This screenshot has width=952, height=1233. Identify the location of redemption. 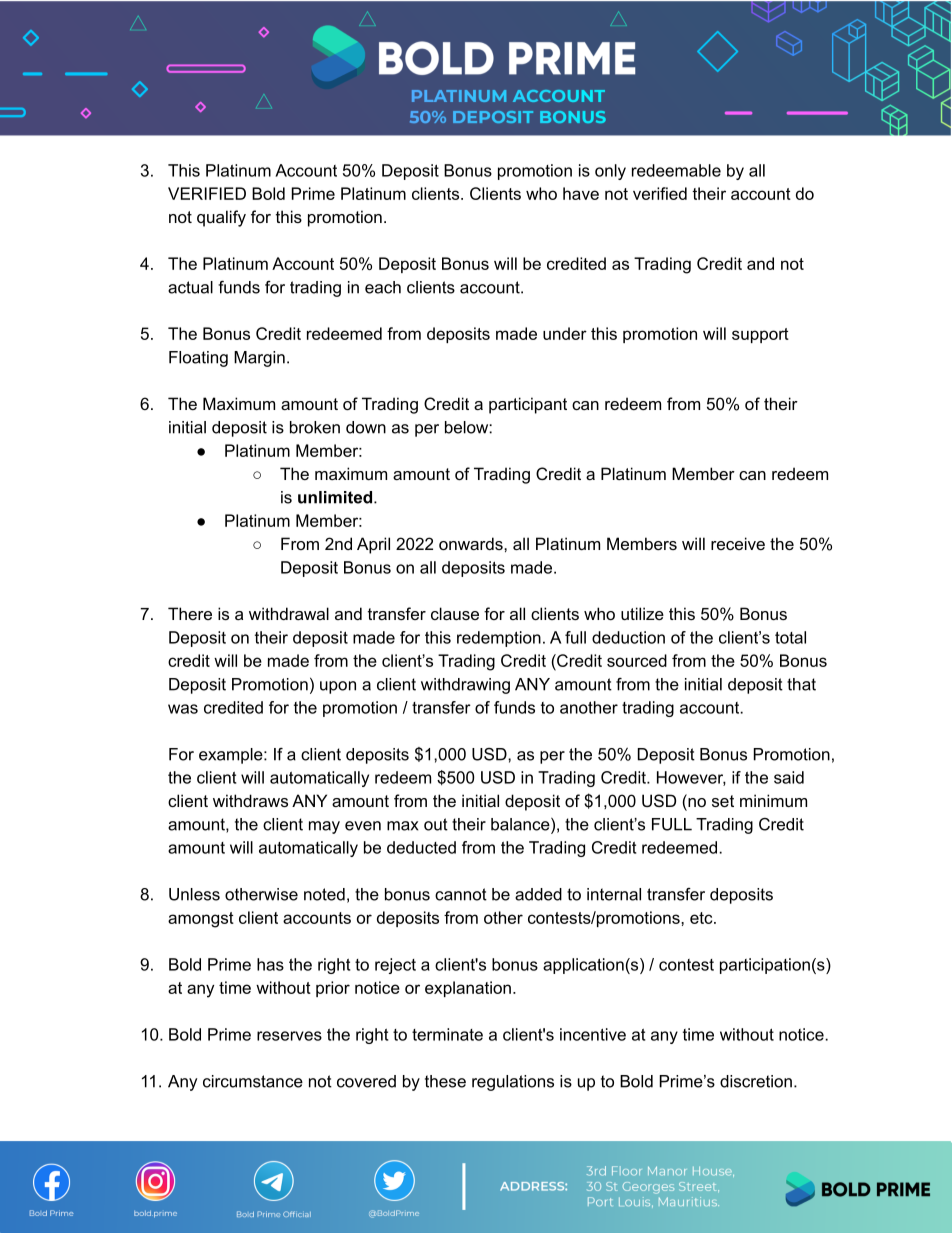
(499, 639).
